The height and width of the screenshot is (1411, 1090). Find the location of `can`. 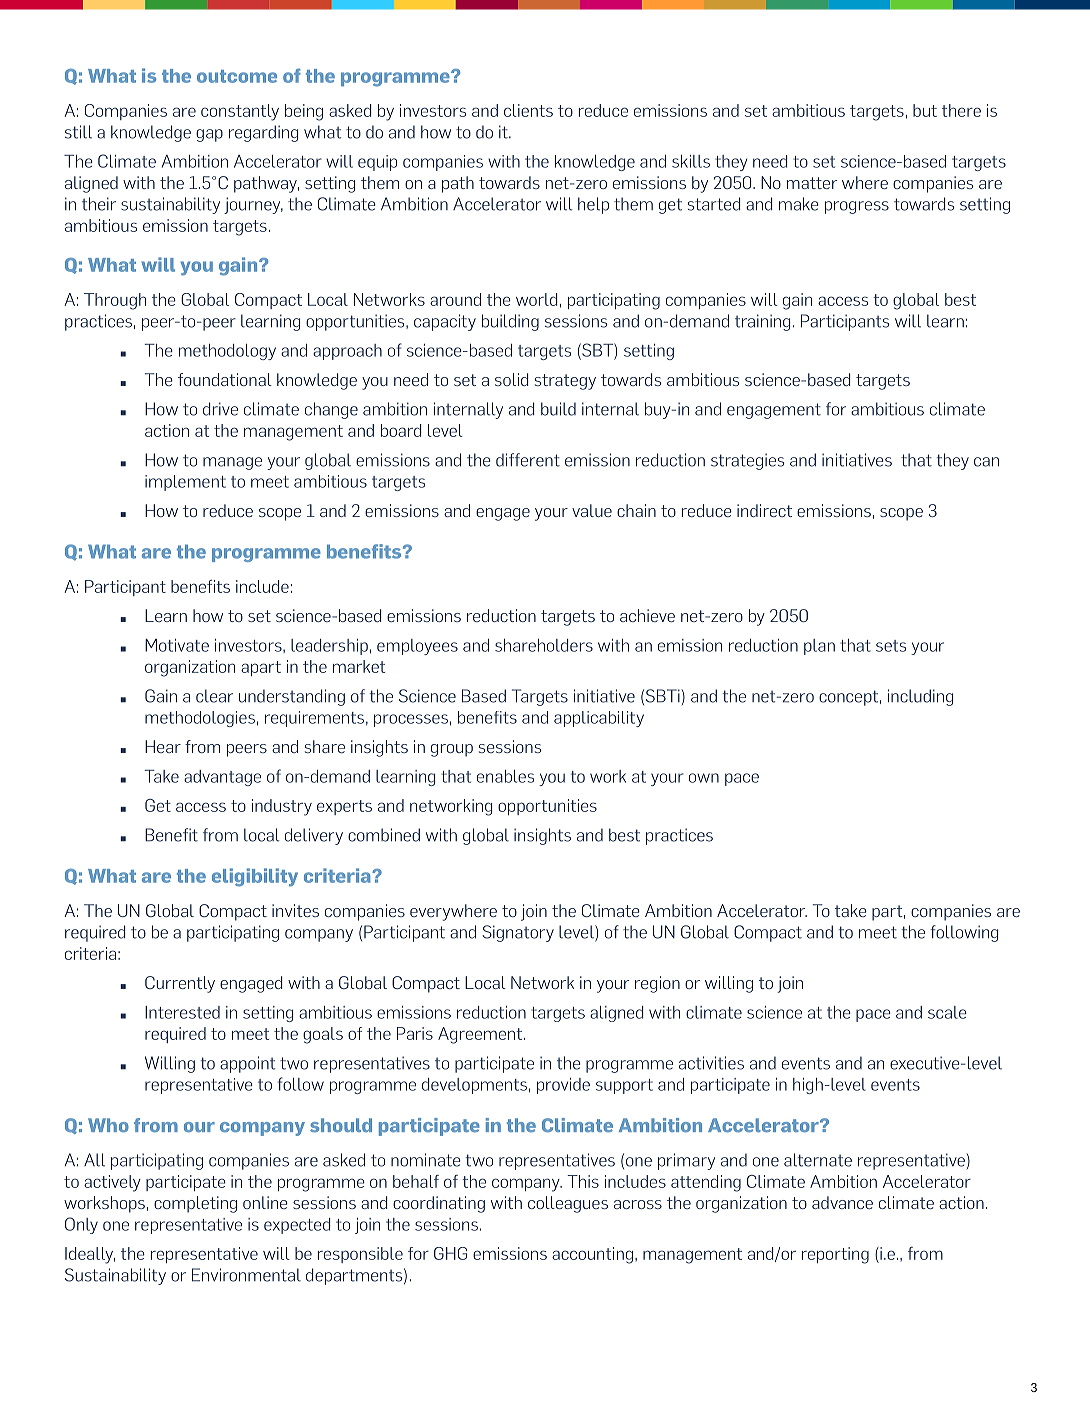

can is located at coordinates (986, 462).
